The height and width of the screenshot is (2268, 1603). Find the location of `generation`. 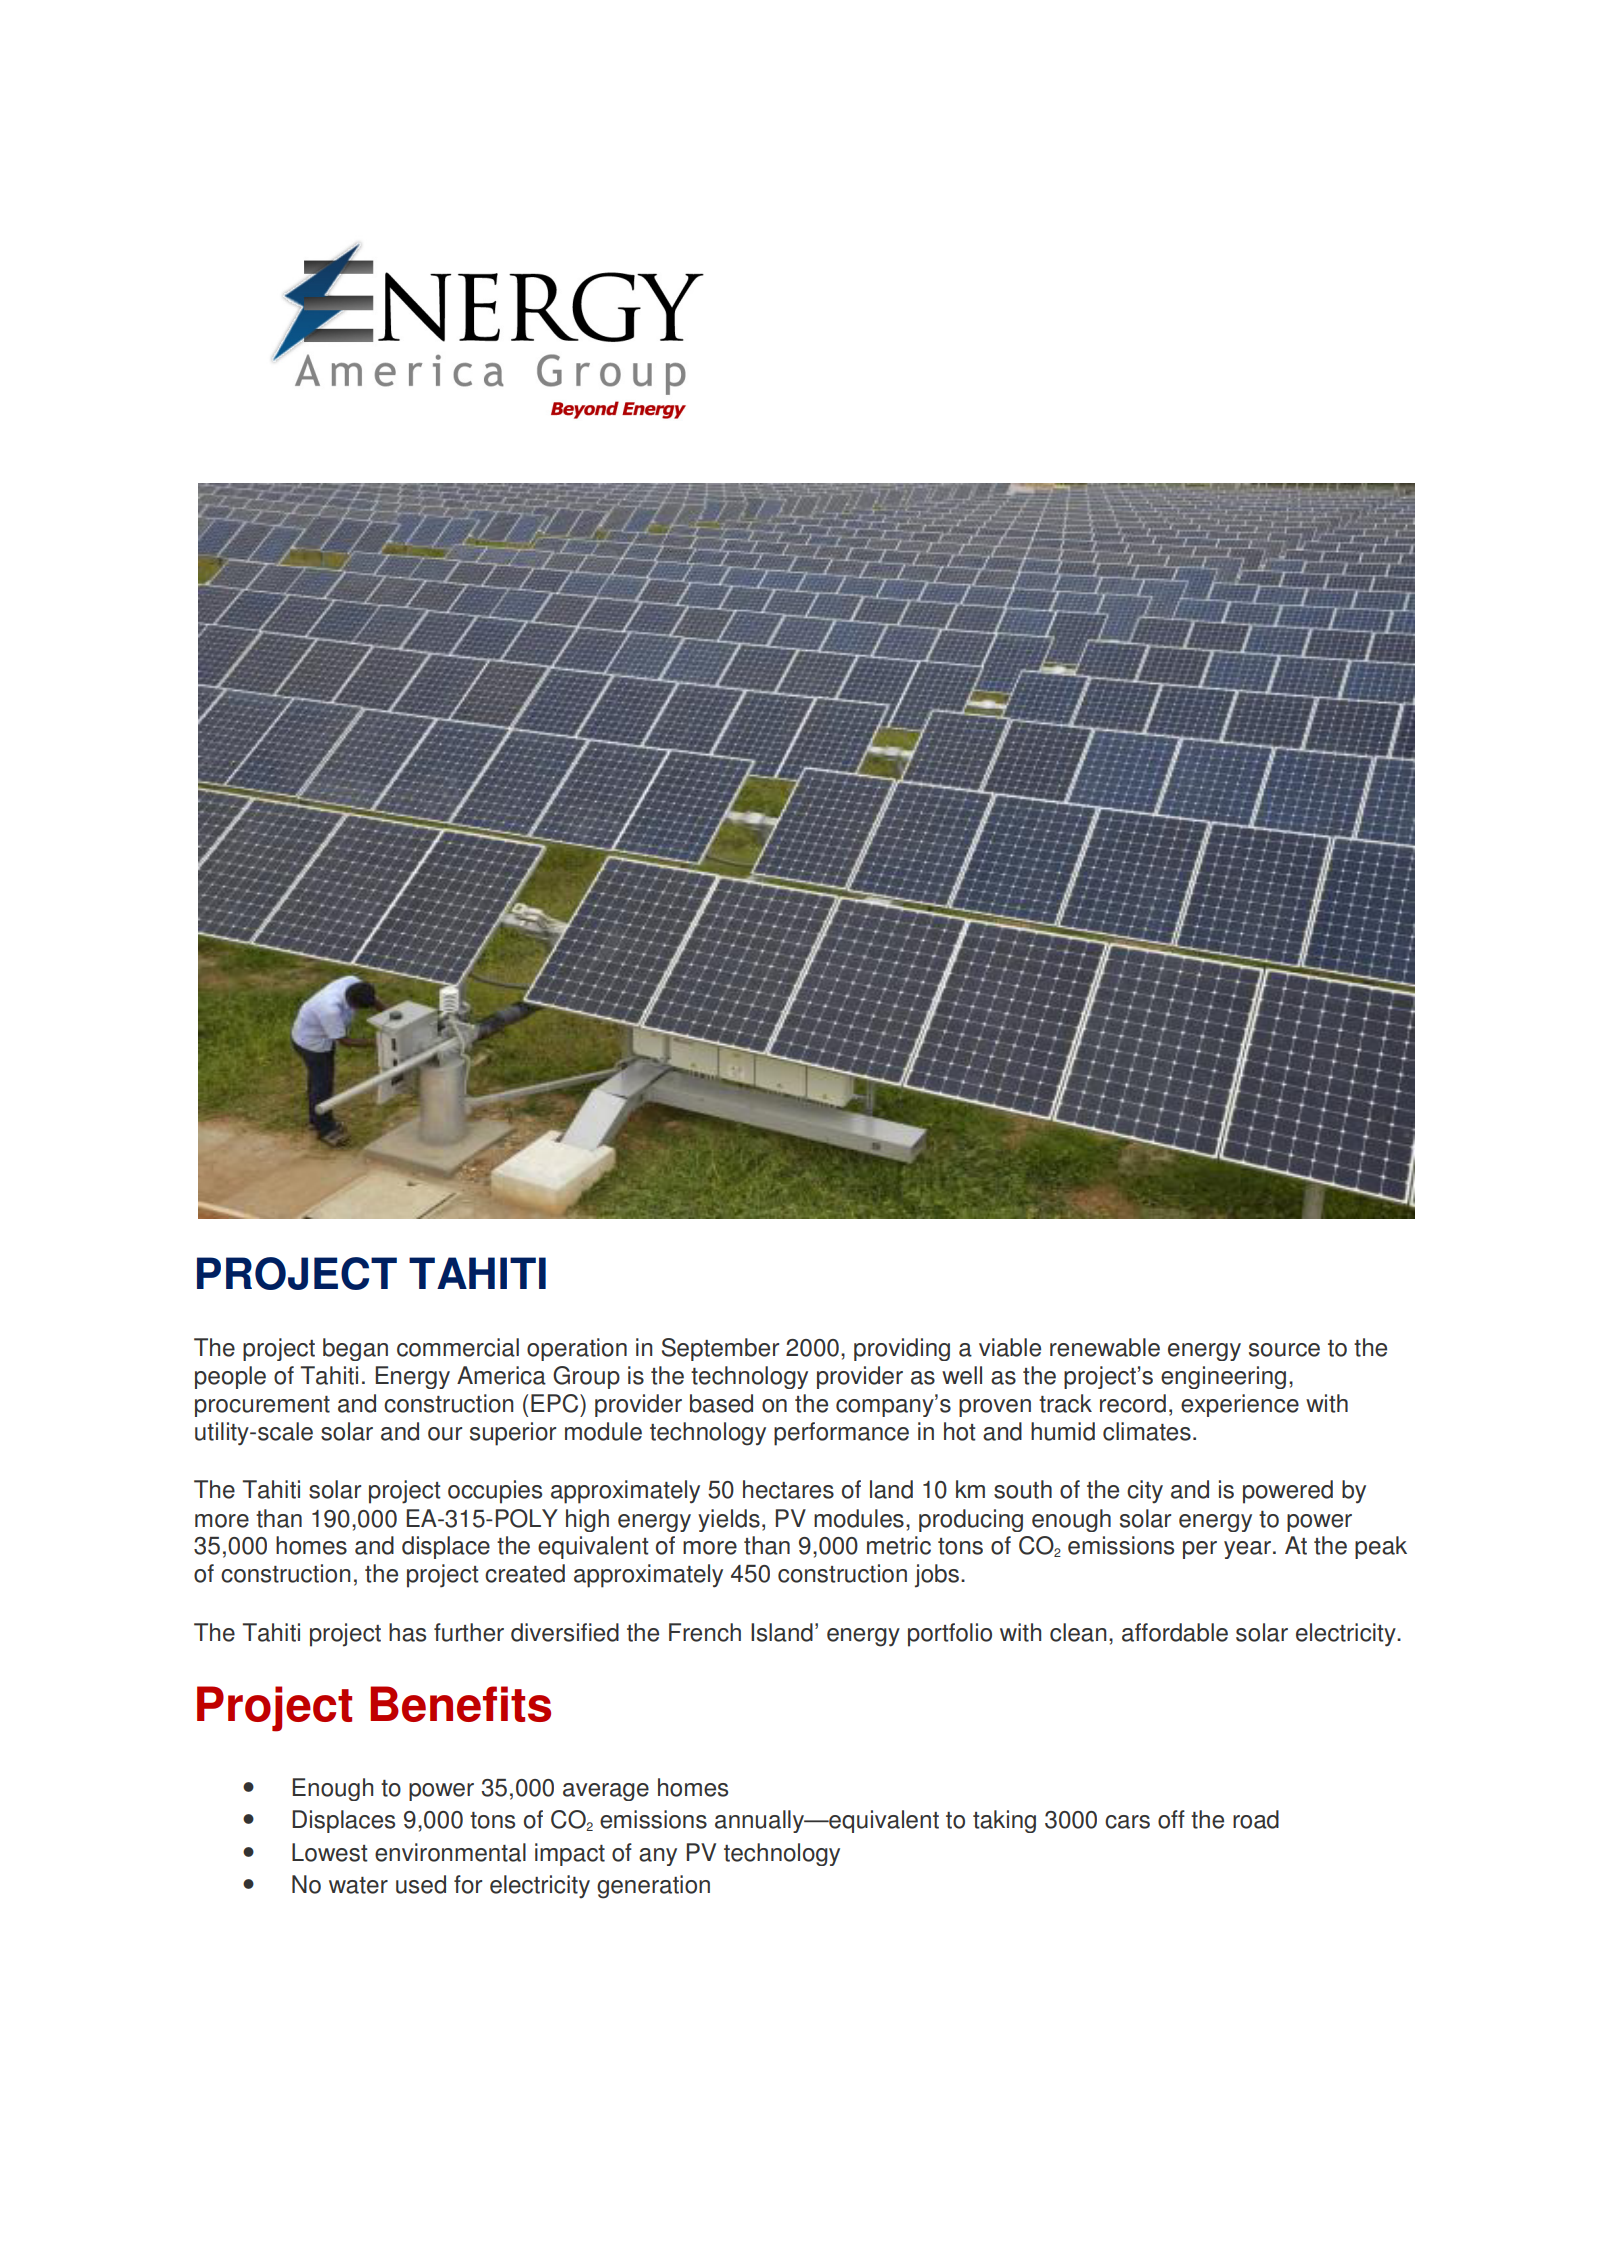

generation is located at coordinates (653, 1887).
